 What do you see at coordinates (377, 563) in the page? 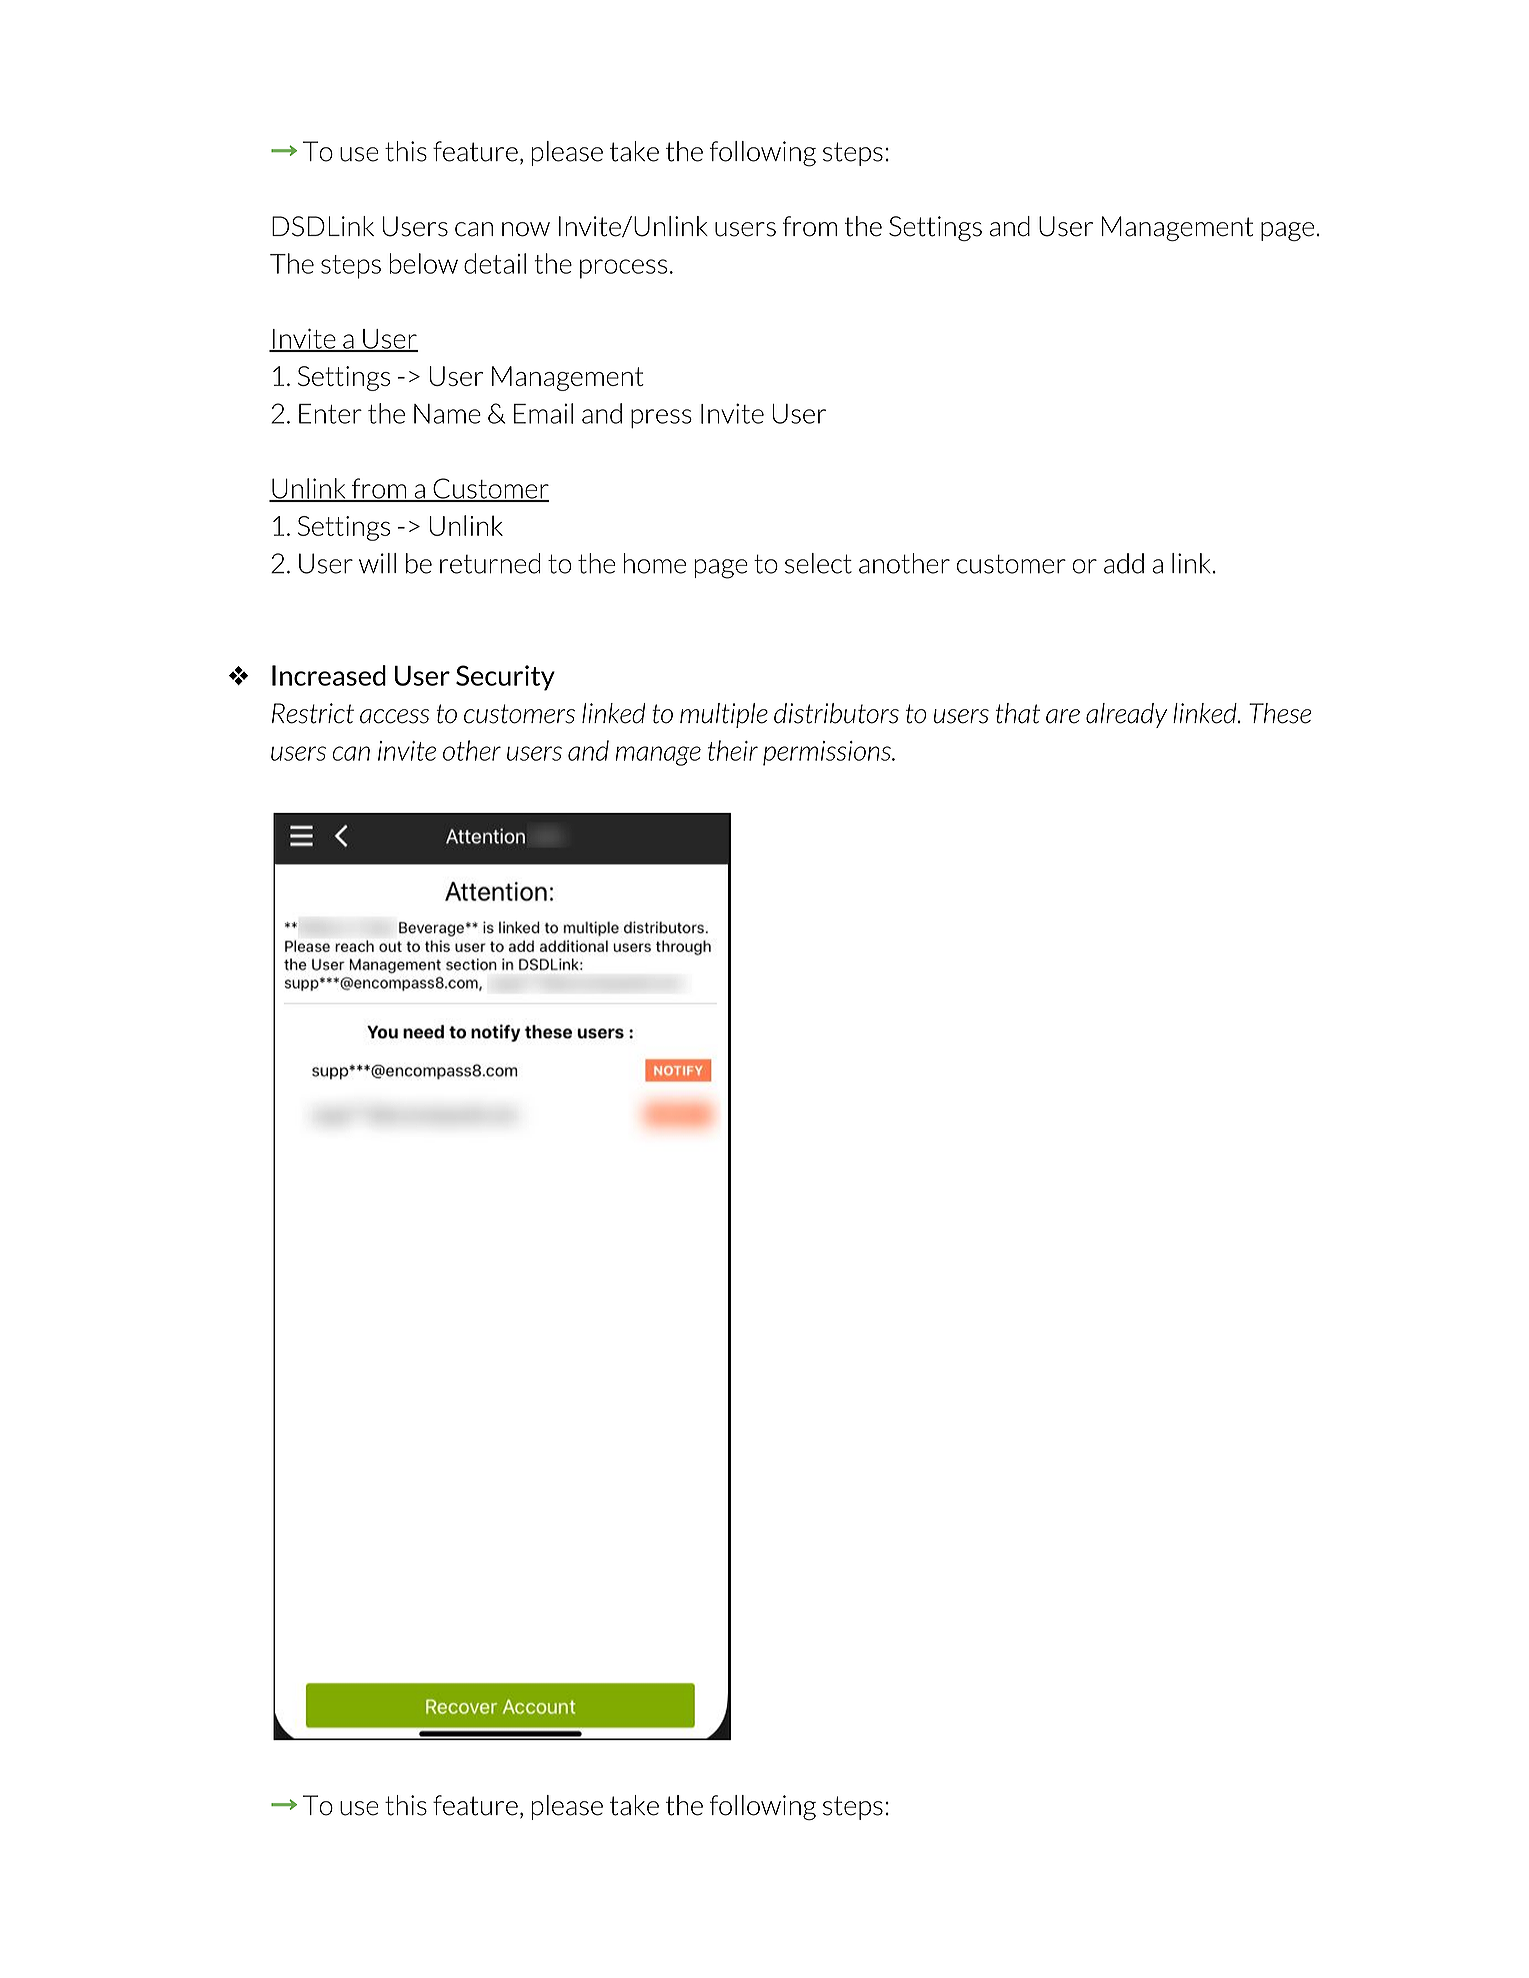
I see `will` at bounding box center [377, 563].
